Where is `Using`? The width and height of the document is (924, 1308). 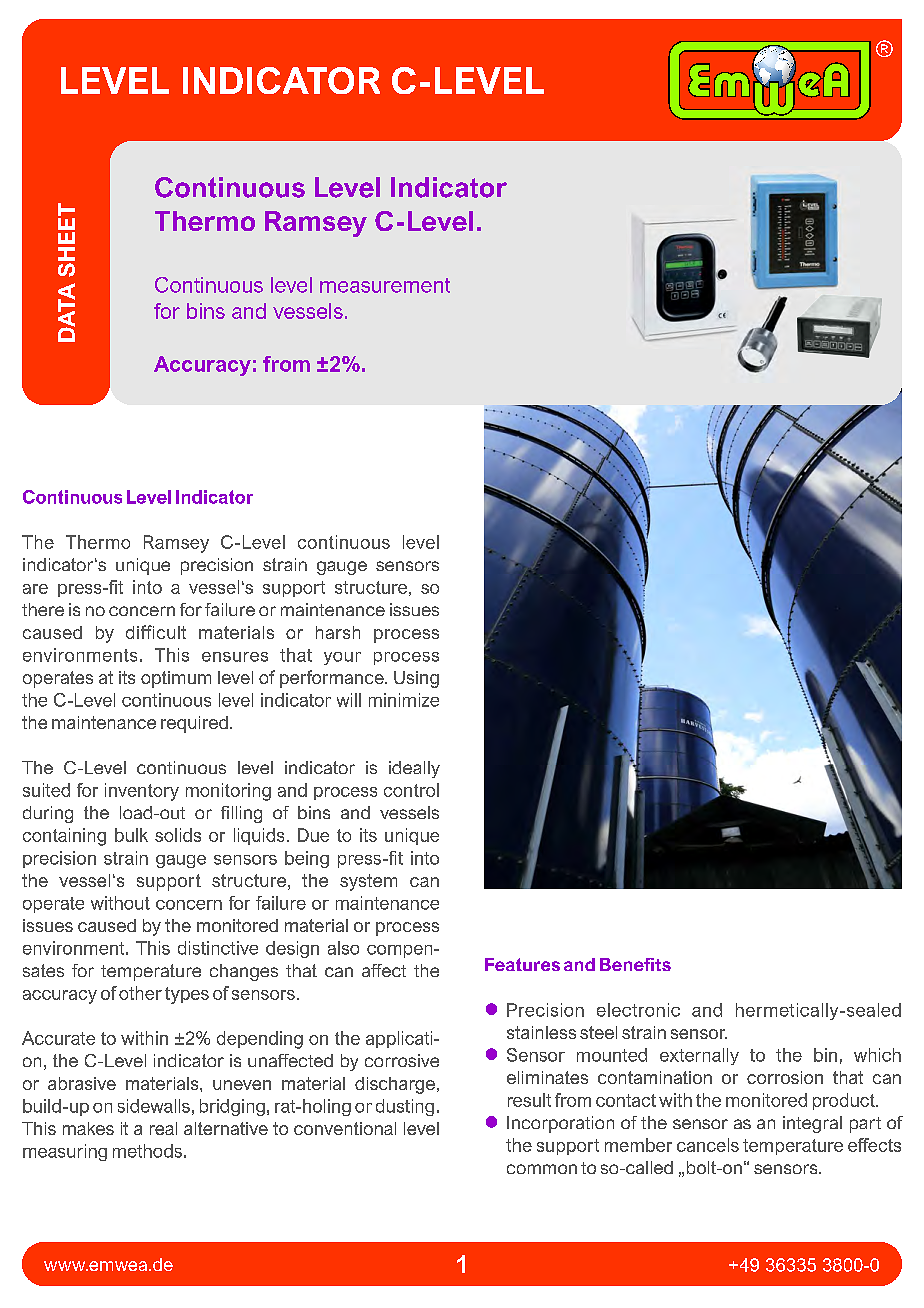 Using is located at coordinates (416, 679).
